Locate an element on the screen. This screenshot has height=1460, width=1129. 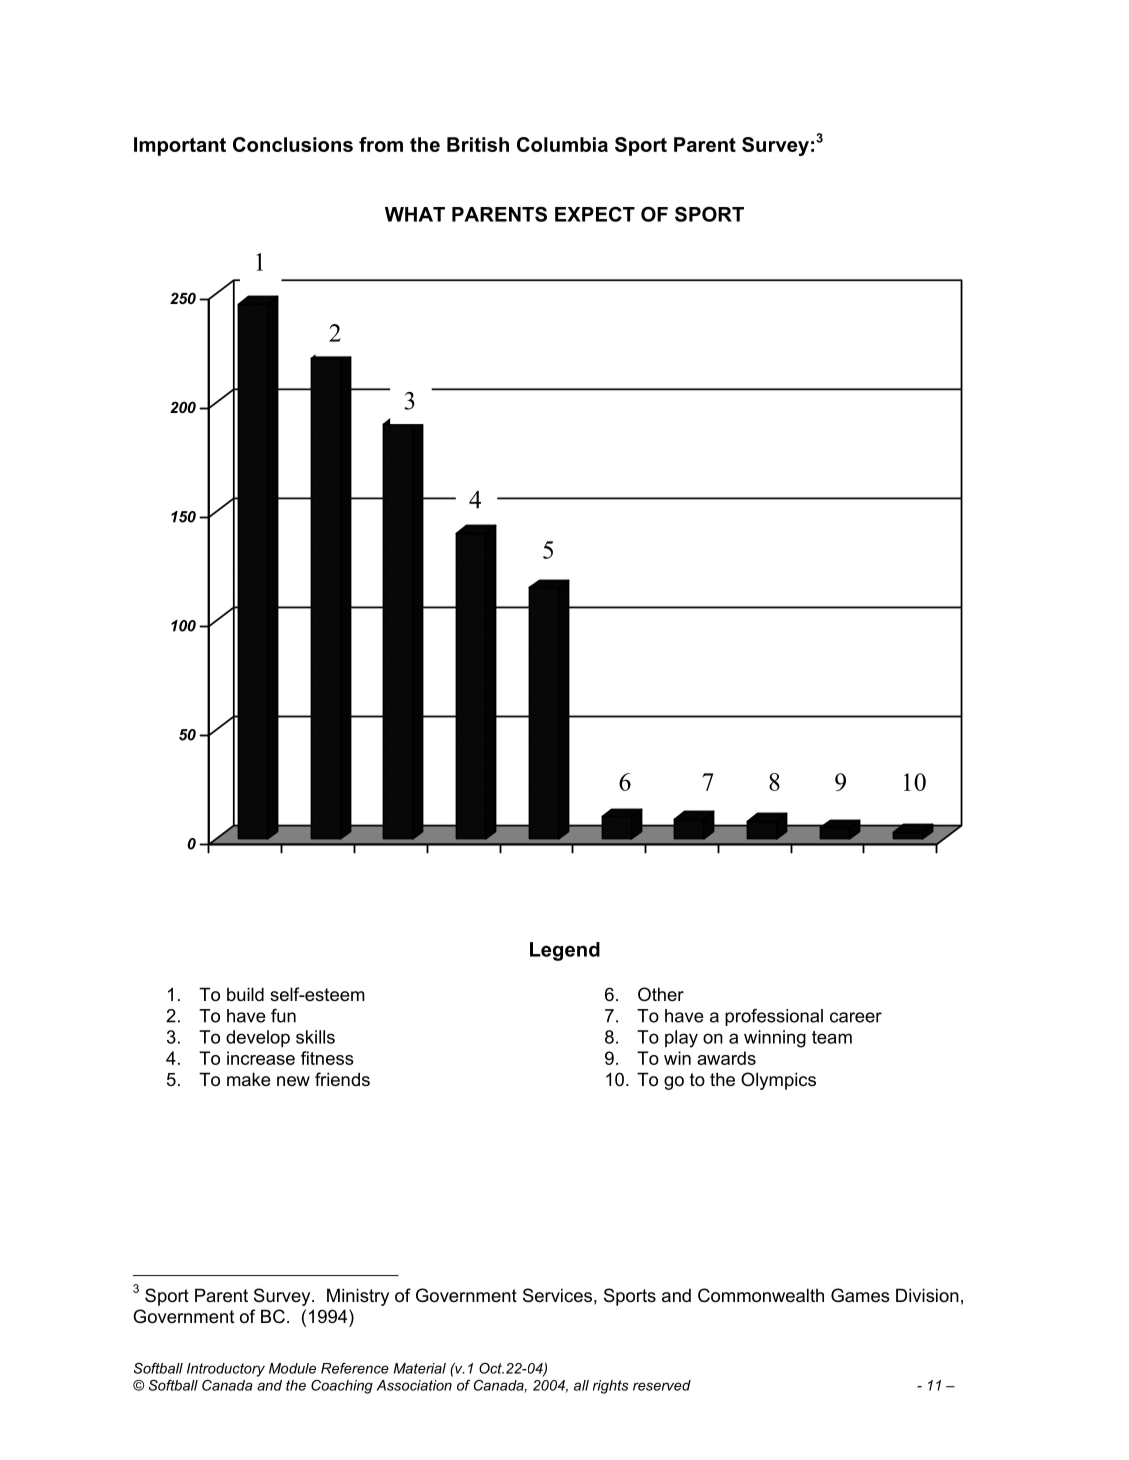
Legend is located at coordinates (565, 951).
